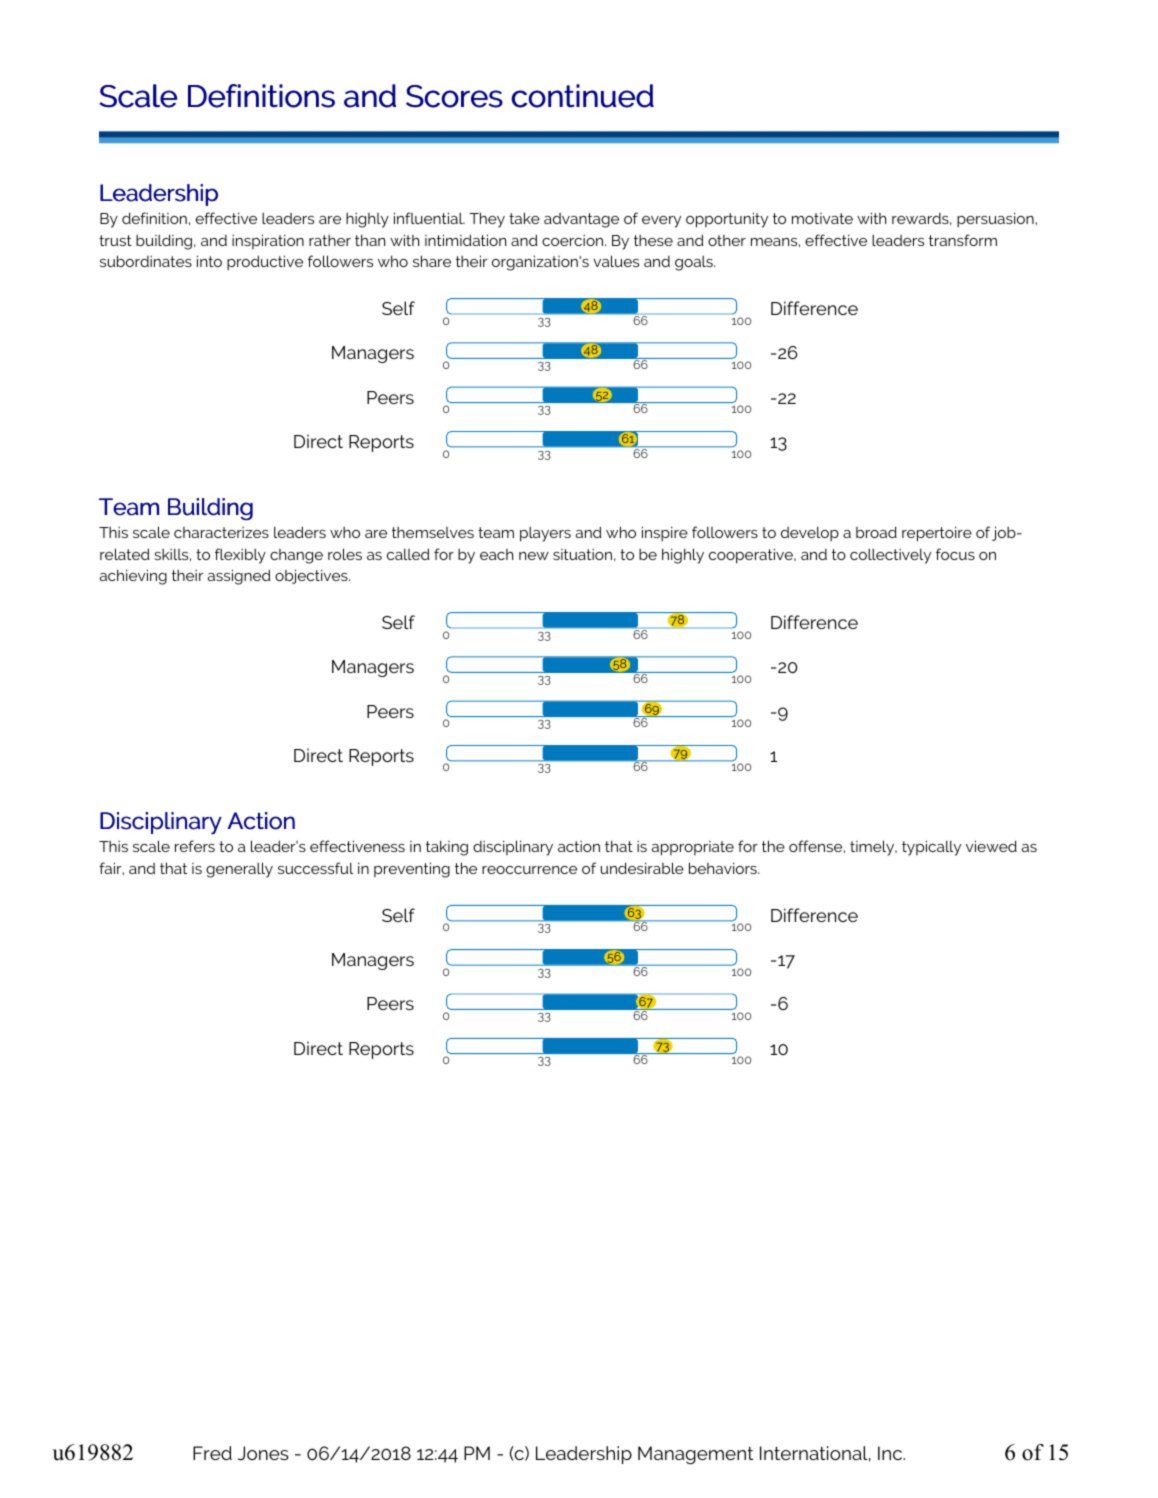 The image size is (1158, 1498). I want to click on inspiration, so click(268, 241).
